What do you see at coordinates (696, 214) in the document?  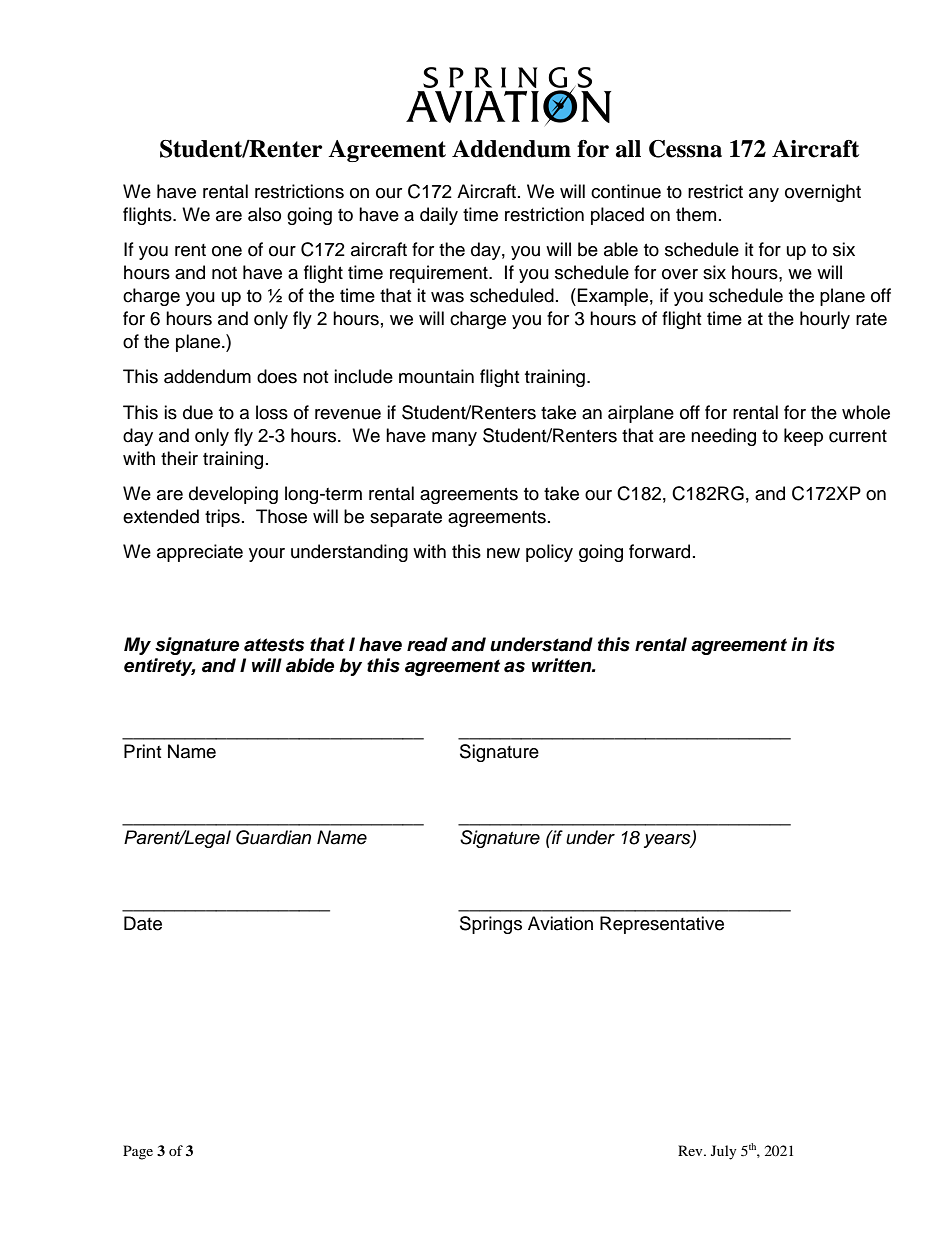 I see `them` at bounding box center [696, 214].
